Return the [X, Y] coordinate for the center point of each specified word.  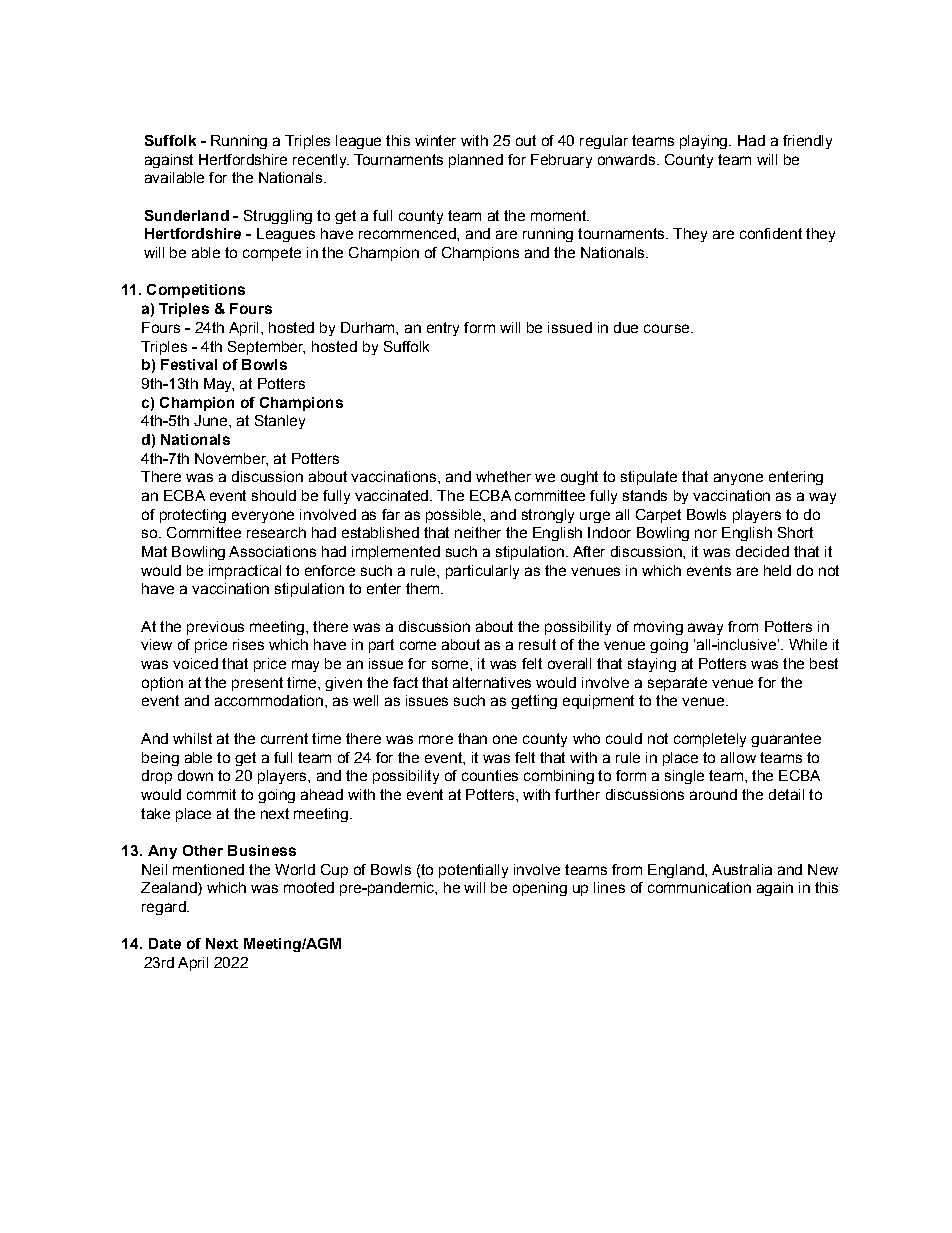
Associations [272, 551]
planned [476, 161]
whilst [192, 738]
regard [165, 908]
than [472, 738]
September [266, 348]
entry [443, 329]
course [668, 328]
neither [478, 532]
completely [710, 740]
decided [762, 551]
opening [540, 889]
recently [321, 161]
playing [705, 142]
